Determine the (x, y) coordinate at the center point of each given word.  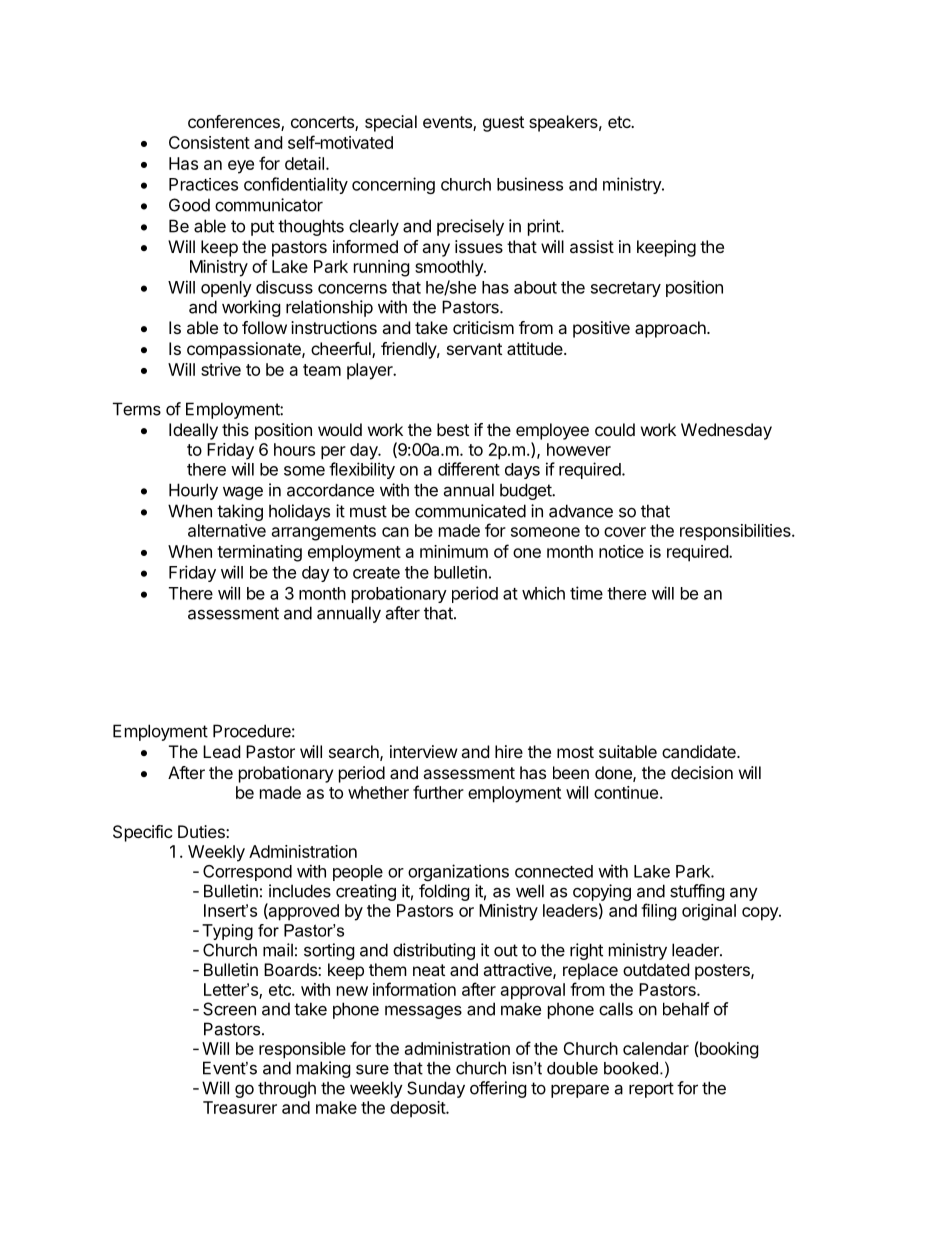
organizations (458, 872)
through (287, 1089)
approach (671, 329)
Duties (202, 831)
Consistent (209, 142)
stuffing (697, 892)
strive (221, 369)
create (376, 573)
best (453, 429)
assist (592, 246)
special (391, 123)
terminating (259, 553)
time (586, 593)
